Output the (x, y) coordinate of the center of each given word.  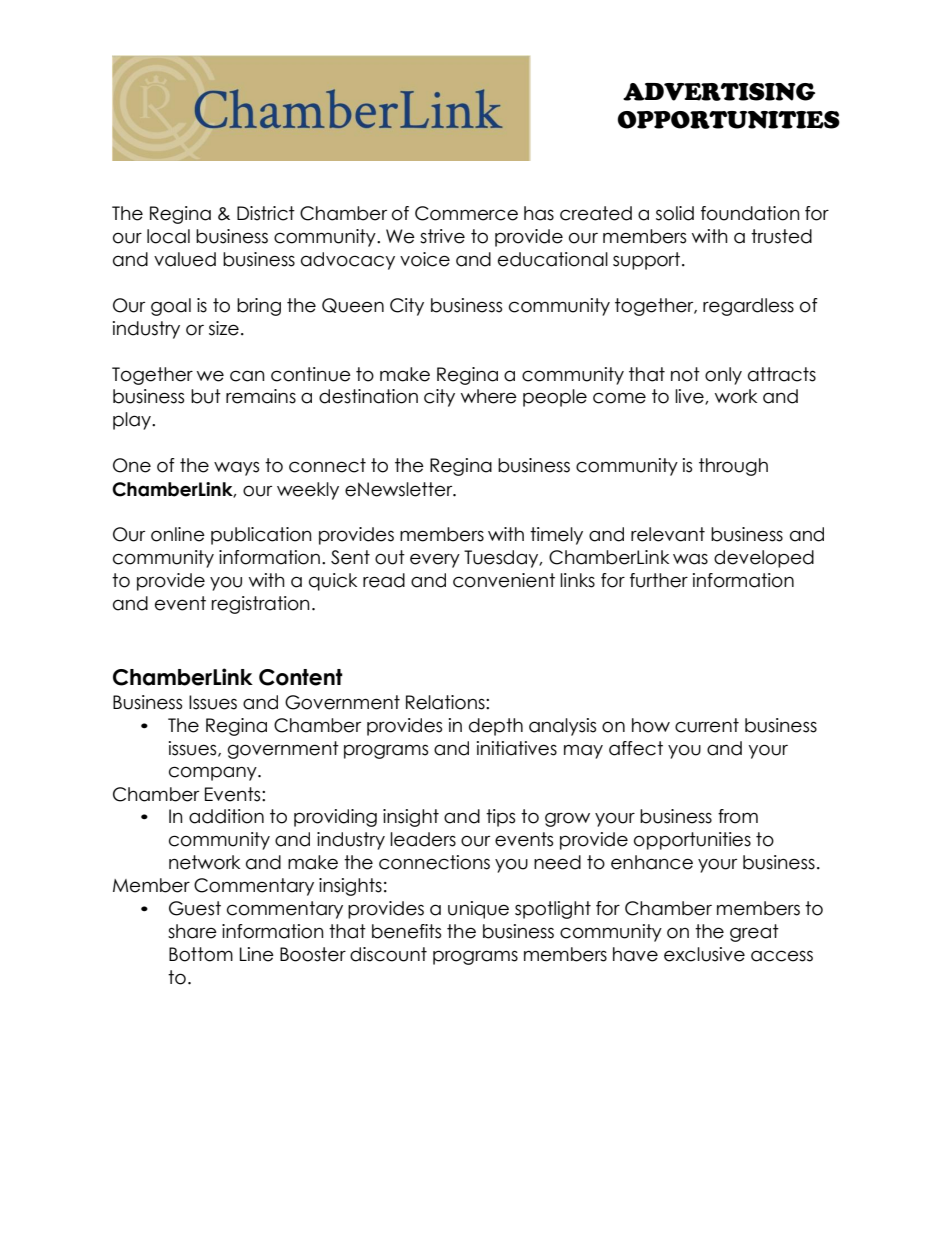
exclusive (704, 954)
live (690, 397)
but (206, 396)
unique (478, 910)
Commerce (466, 213)
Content (301, 677)
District (266, 213)
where (489, 396)
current (707, 725)
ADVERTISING (719, 92)
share (192, 931)
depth (496, 727)
